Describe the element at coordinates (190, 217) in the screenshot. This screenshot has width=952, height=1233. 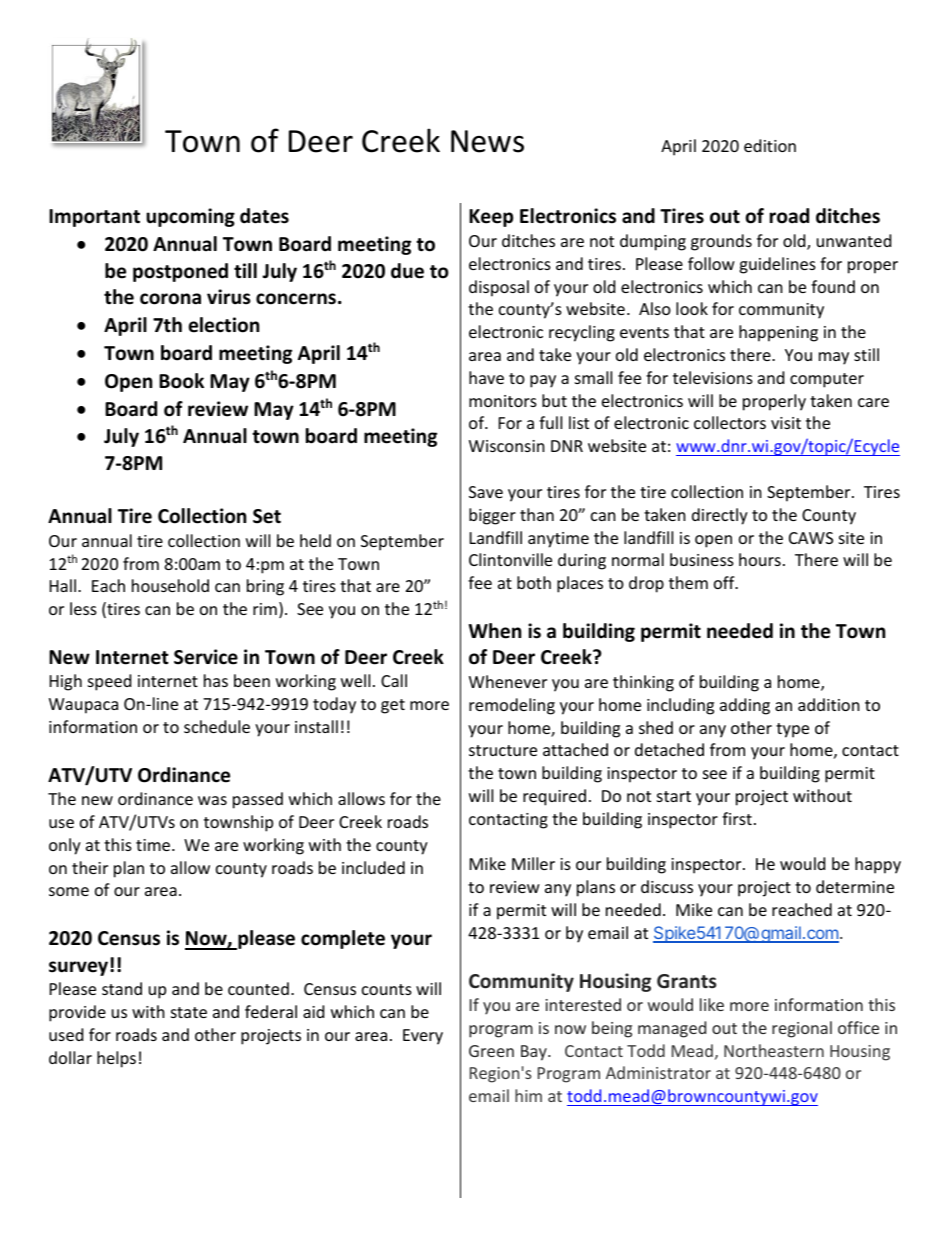
I see `upcoming` at that location.
